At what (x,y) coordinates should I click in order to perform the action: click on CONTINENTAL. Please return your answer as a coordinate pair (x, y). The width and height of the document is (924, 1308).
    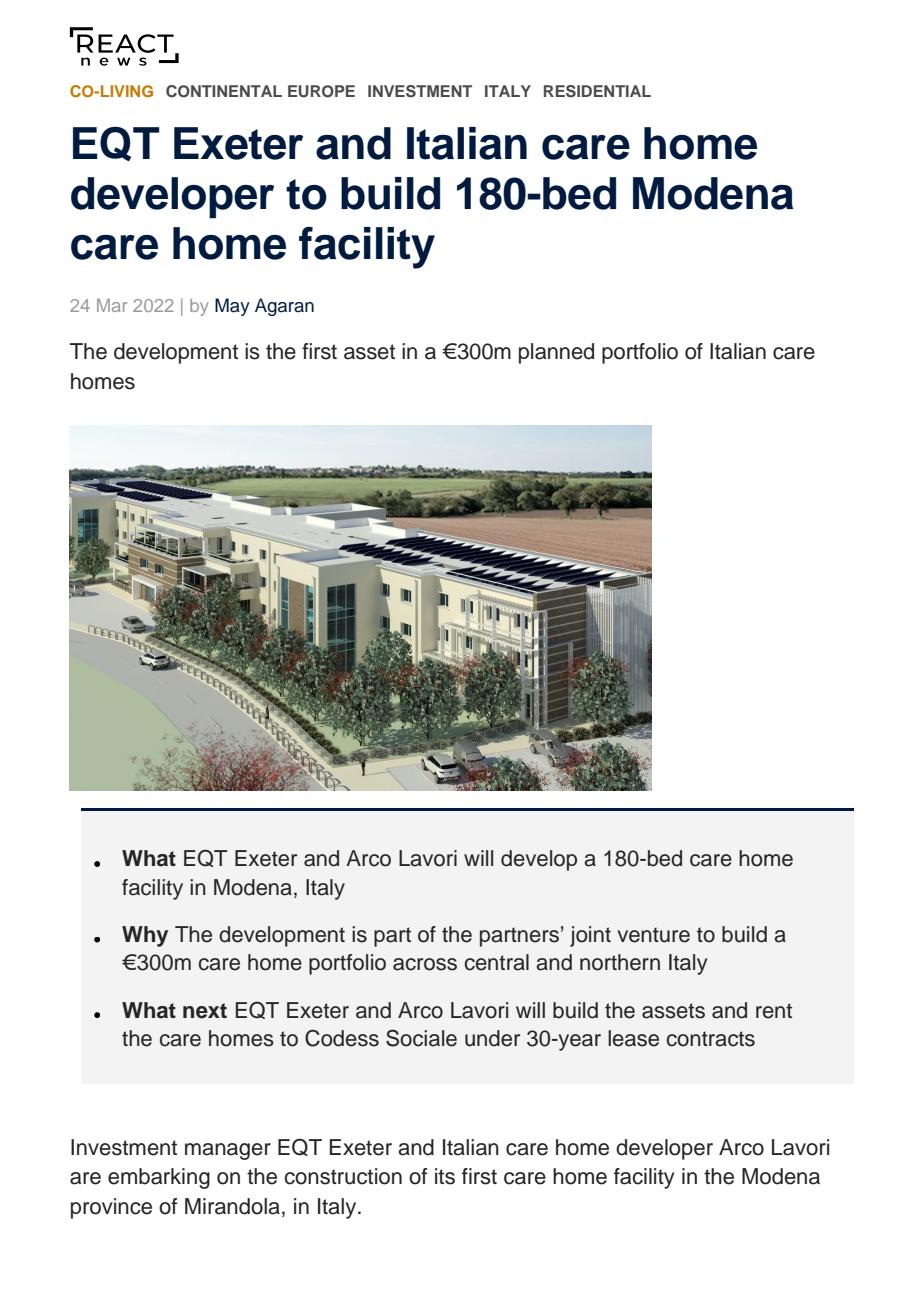
    Looking at the image, I should click on (224, 91).
